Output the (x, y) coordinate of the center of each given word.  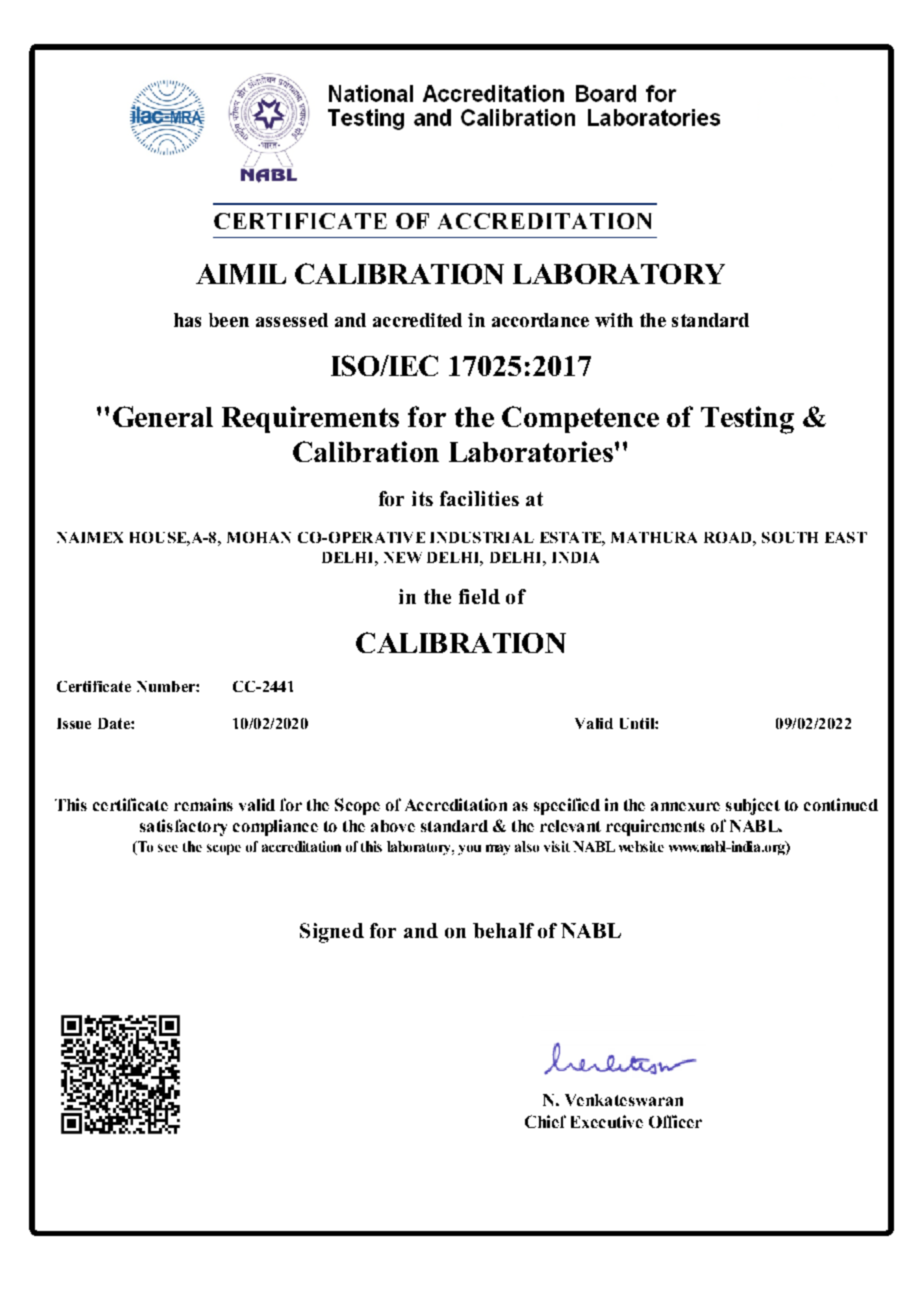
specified (567, 806)
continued (841, 804)
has (187, 320)
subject (753, 806)
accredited (417, 320)
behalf (503, 930)
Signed (332, 933)
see (168, 848)
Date (115, 723)
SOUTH (790, 537)
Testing (747, 420)
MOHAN (259, 537)
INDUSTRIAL (482, 537)
